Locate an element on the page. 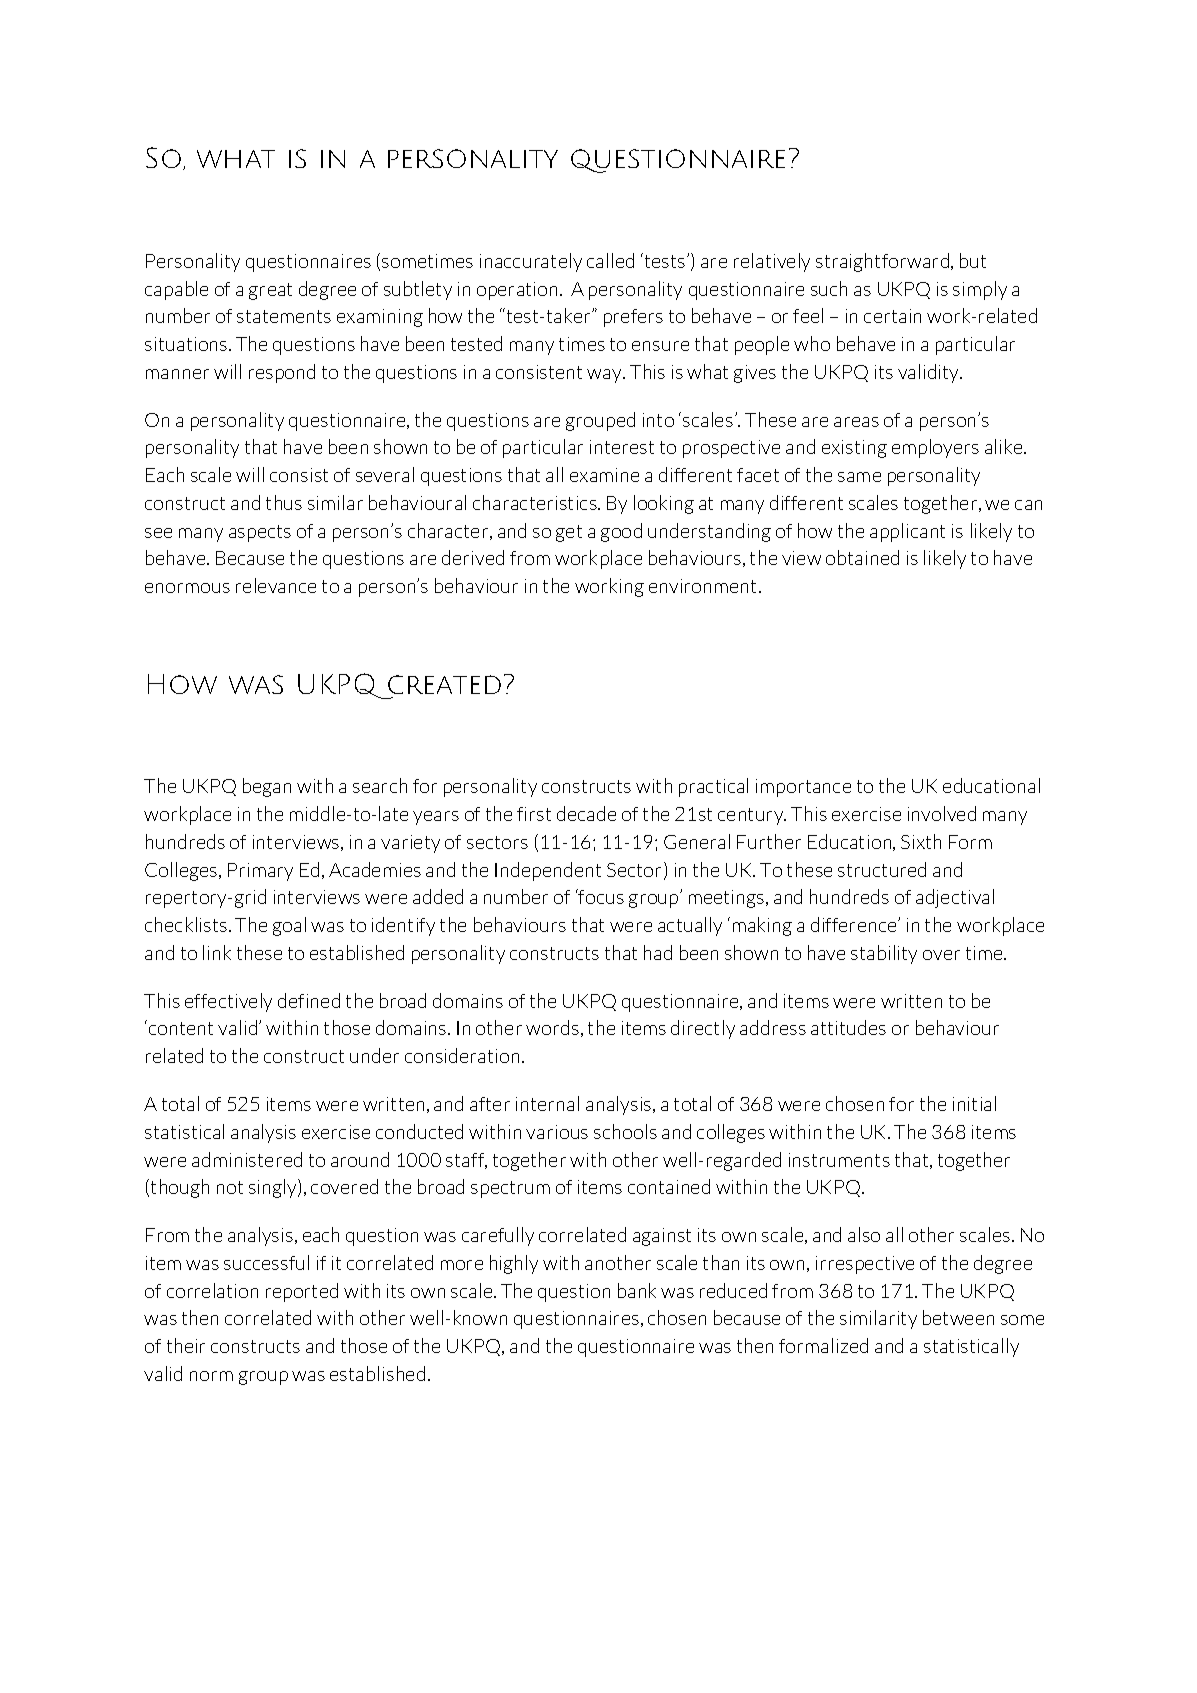  content is located at coordinates (181, 1028).
